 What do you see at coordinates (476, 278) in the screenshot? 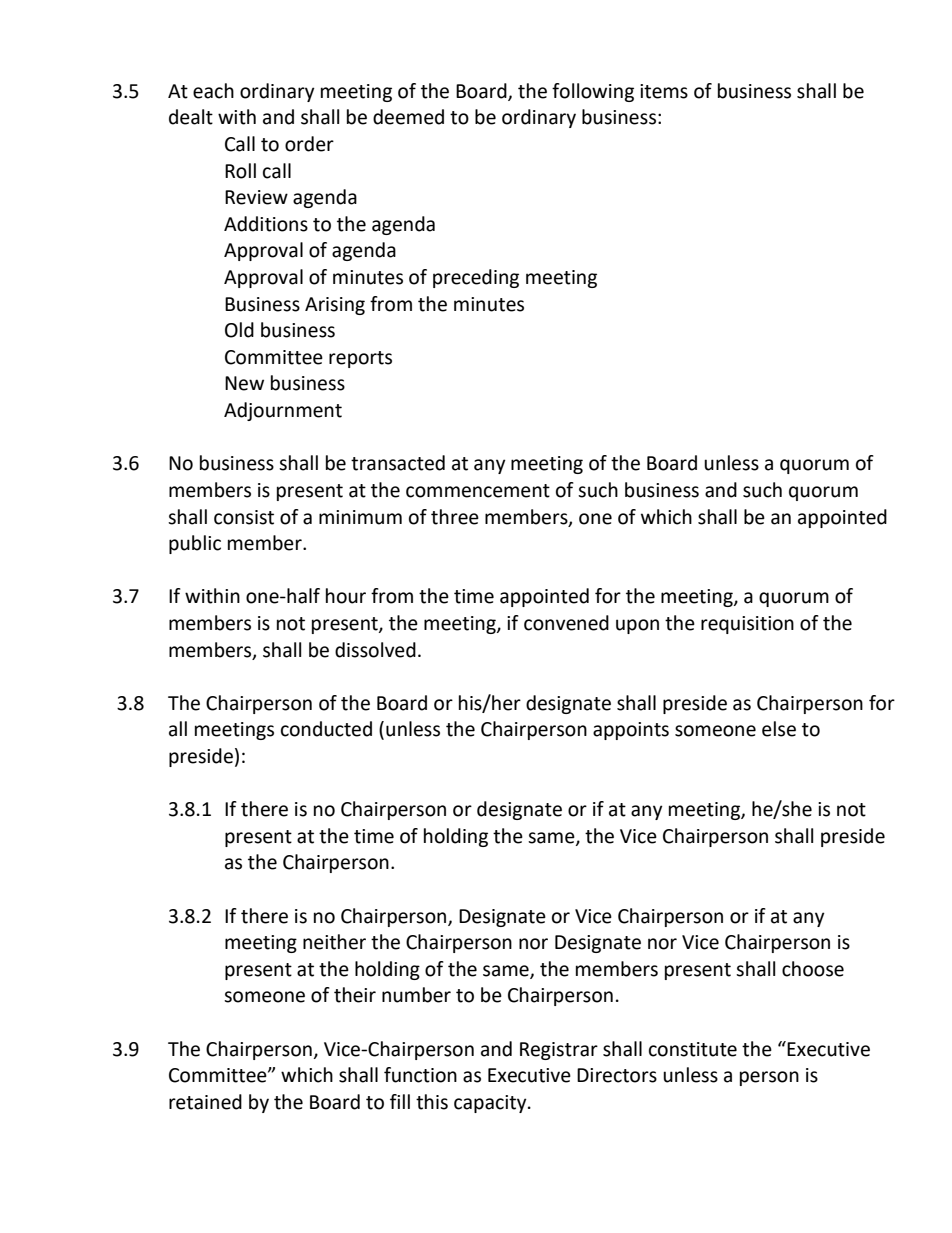
I see `preceding` at bounding box center [476, 278].
